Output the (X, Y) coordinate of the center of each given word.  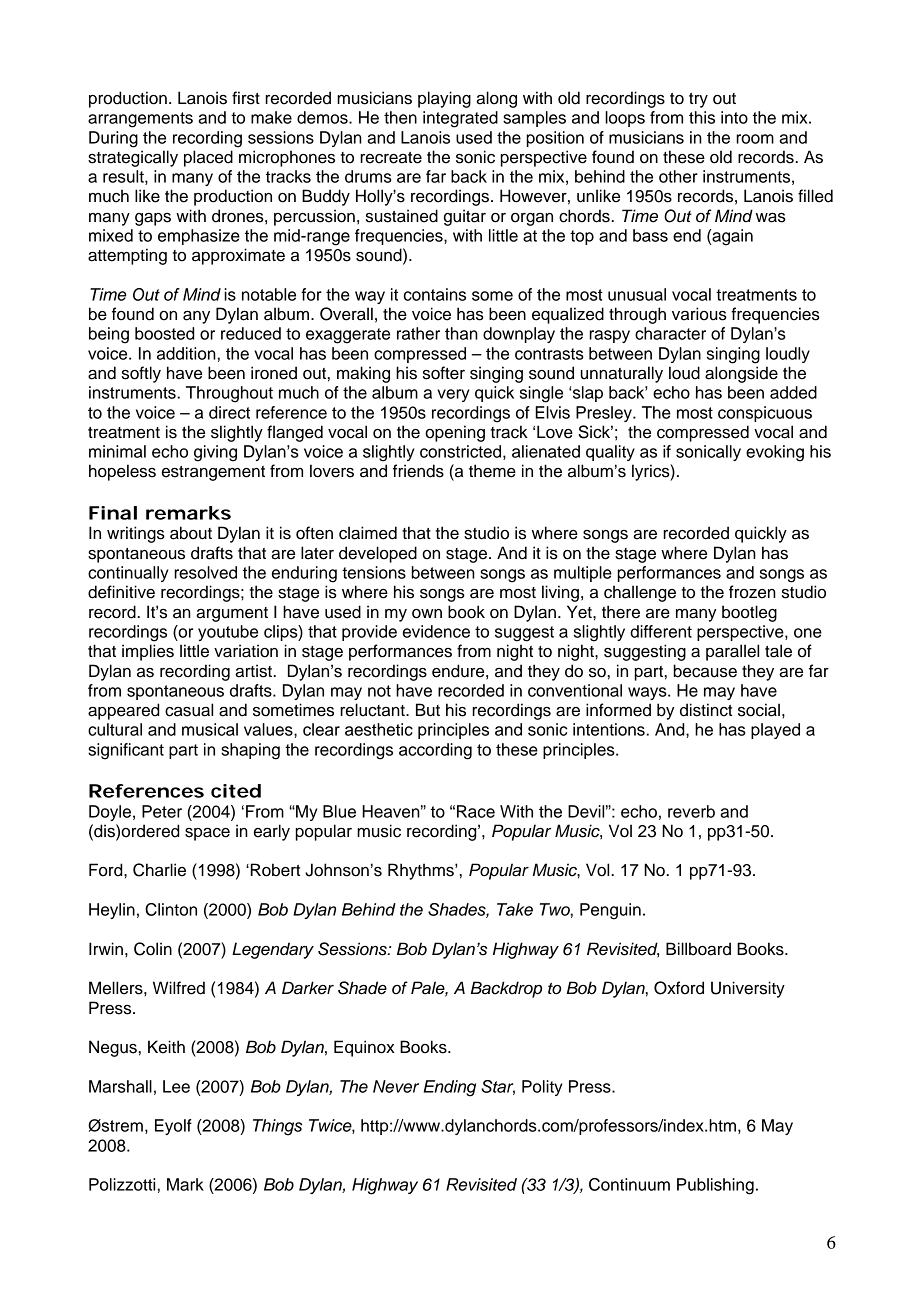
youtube (228, 633)
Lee (176, 1086)
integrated (460, 119)
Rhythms (422, 871)
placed (208, 158)
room (755, 139)
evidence (436, 631)
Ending (450, 1088)
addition (186, 353)
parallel (732, 652)
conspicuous (765, 414)
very (453, 395)
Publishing (715, 1186)
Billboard (698, 949)
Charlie (159, 870)
